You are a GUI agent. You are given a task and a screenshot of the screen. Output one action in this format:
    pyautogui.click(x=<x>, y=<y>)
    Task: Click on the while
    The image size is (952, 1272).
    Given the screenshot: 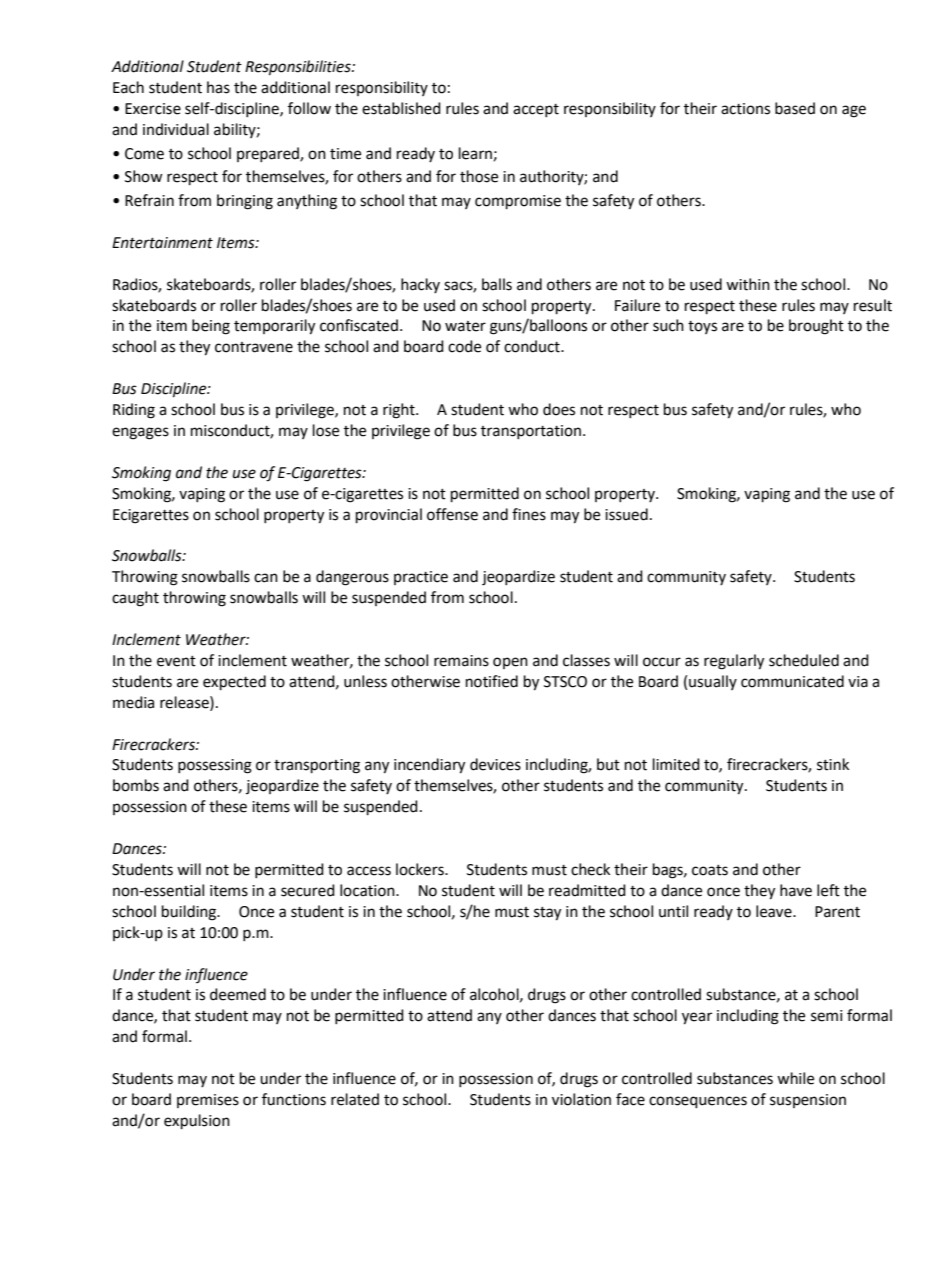 What is the action you would take?
    pyautogui.click(x=795, y=1078)
